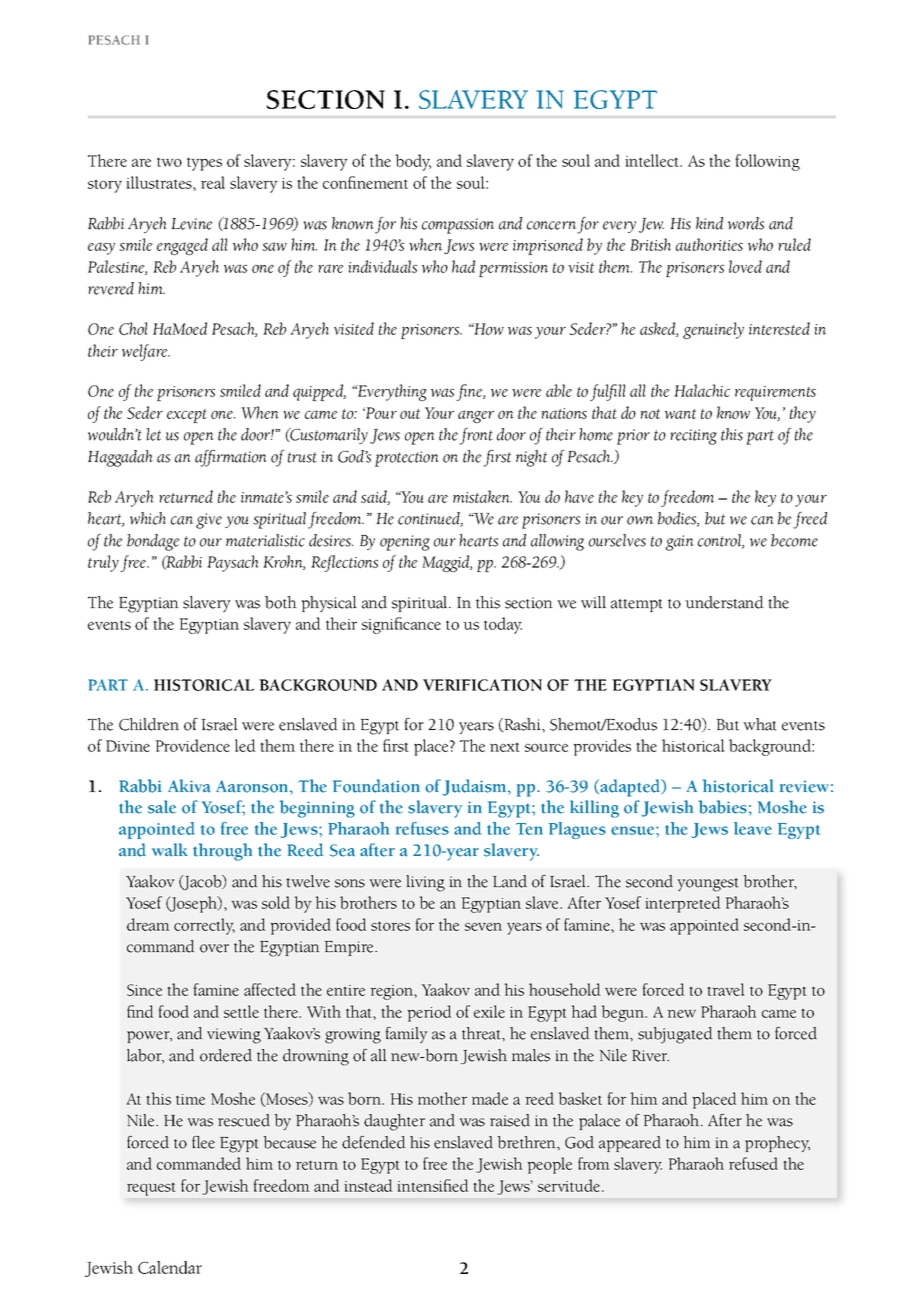 This screenshot has height=1308, width=924. What do you see at coordinates (160, 182) in the screenshot?
I see `illustrates` at bounding box center [160, 182].
